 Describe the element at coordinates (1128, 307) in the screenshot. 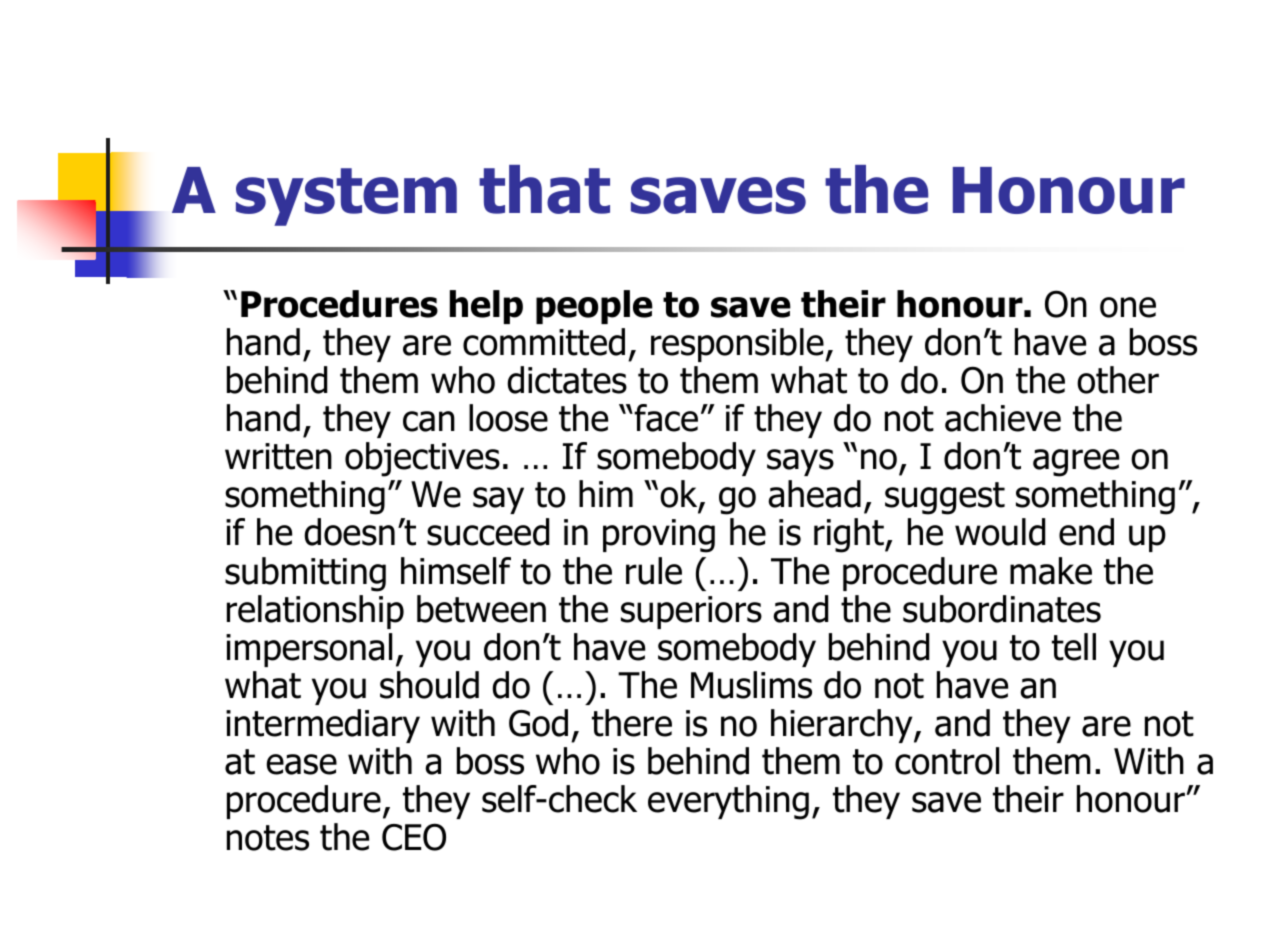

I see `one` at that location.
